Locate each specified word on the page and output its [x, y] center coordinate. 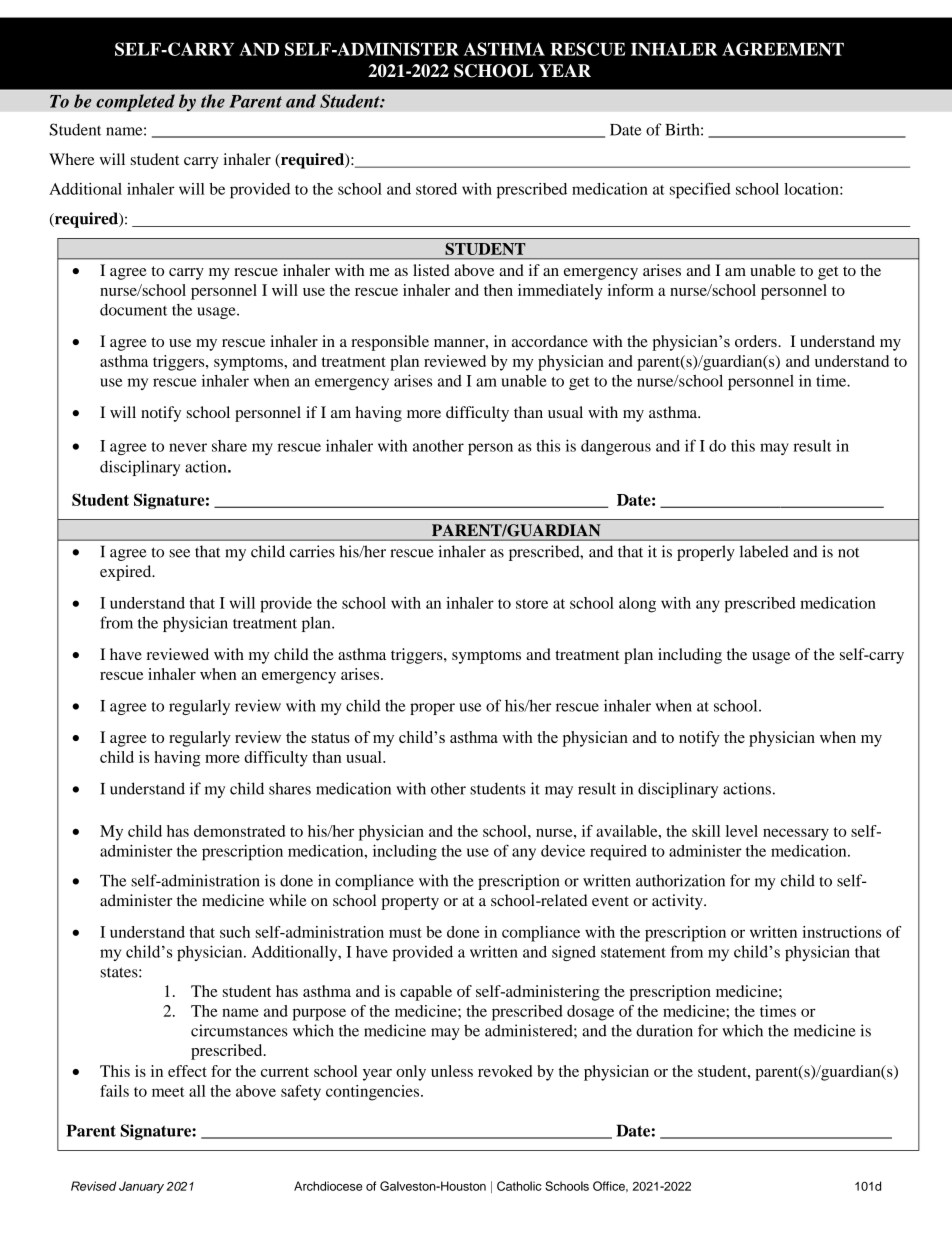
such [235, 932]
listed [431, 270]
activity [678, 902]
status [331, 738]
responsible [390, 343]
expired [127, 573]
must [405, 933]
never [188, 447]
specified [700, 190]
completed [135, 103]
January [141, 1187]
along [637, 605]
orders [757, 341]
